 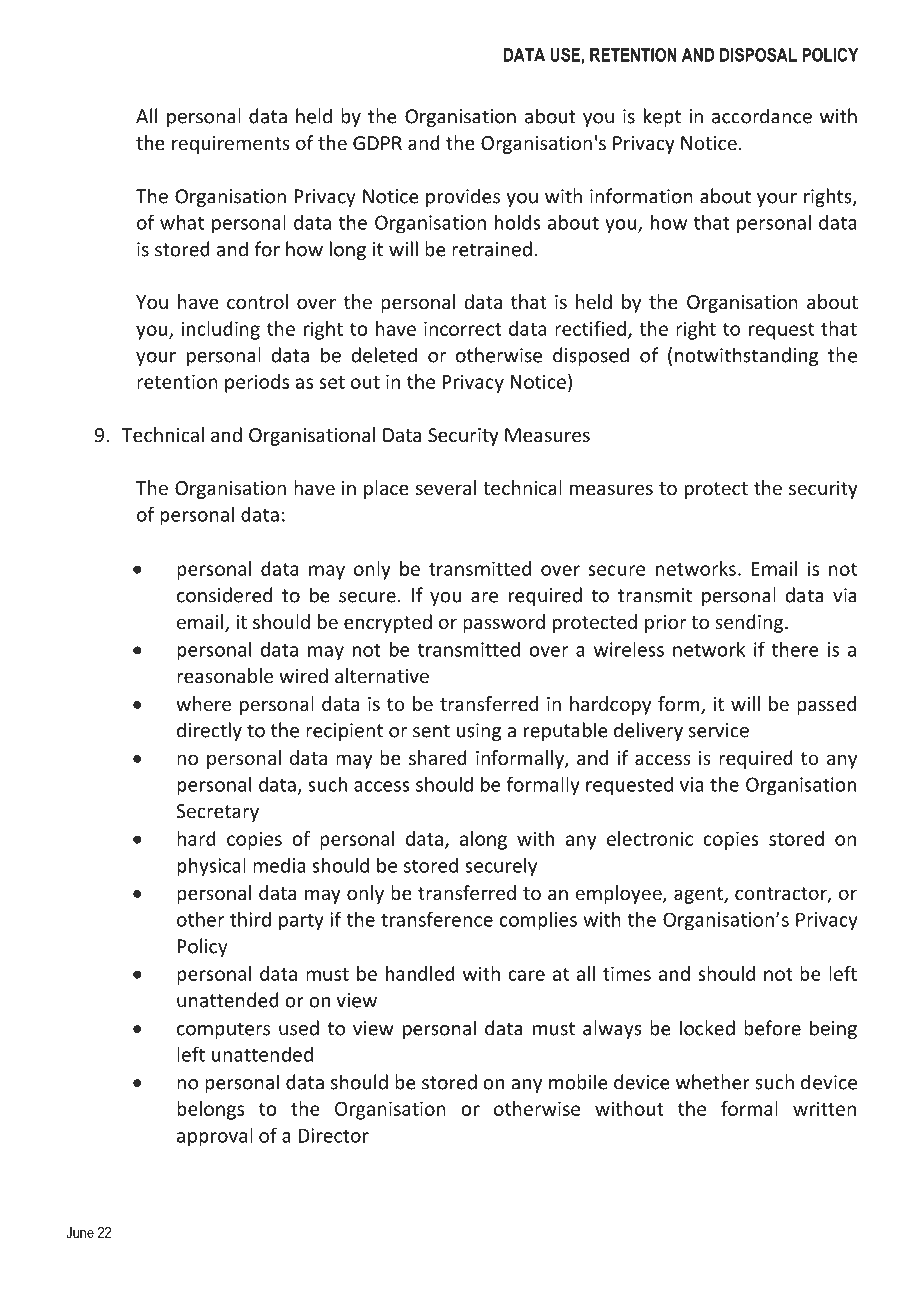 What do you see at coordinates (231, 145) in the page?
I see `requirements` at bounding box center [231, 145].
